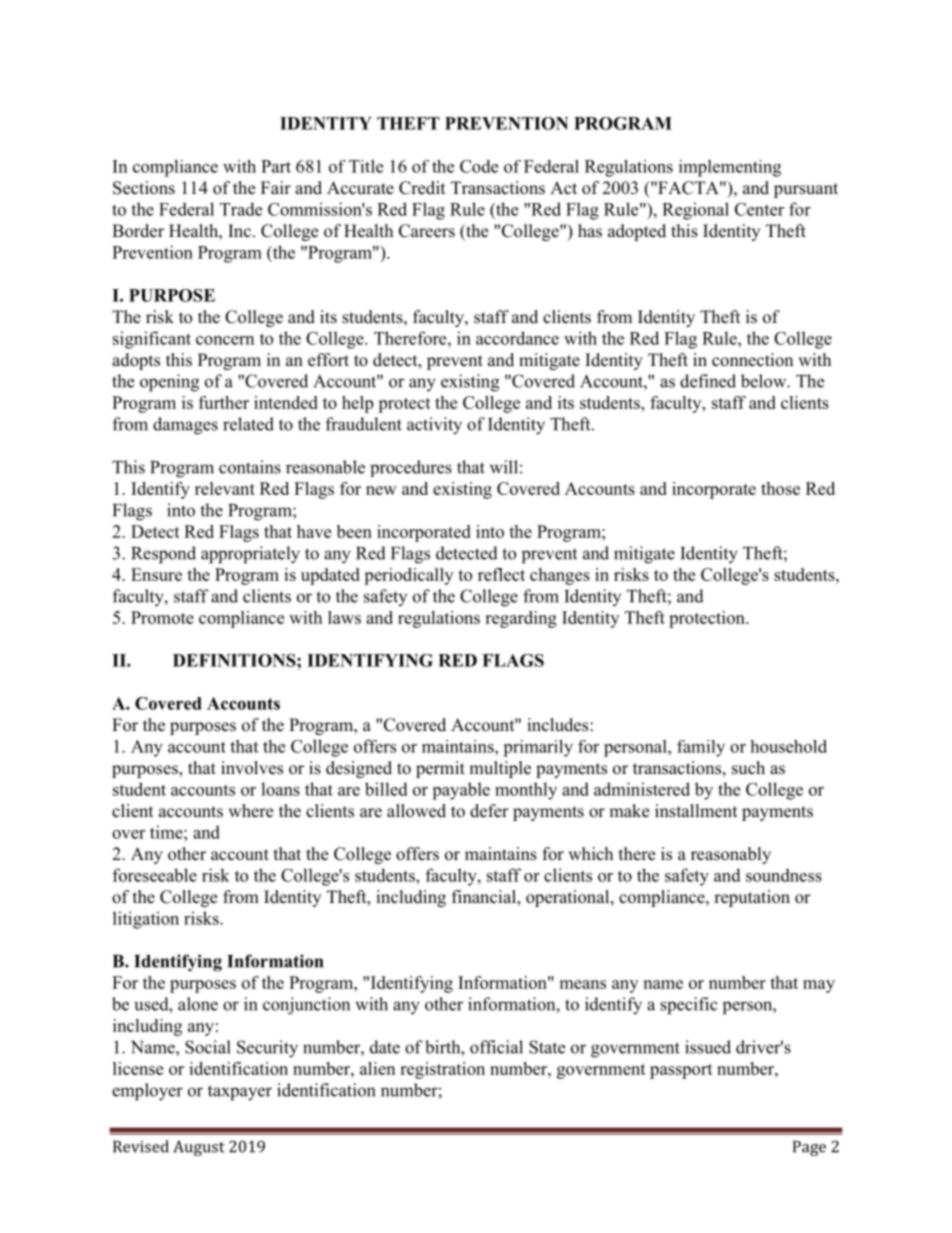 Image resolution: width=952 pixels, height=1233 pixels. I want to click on related, so click(248, 424).
